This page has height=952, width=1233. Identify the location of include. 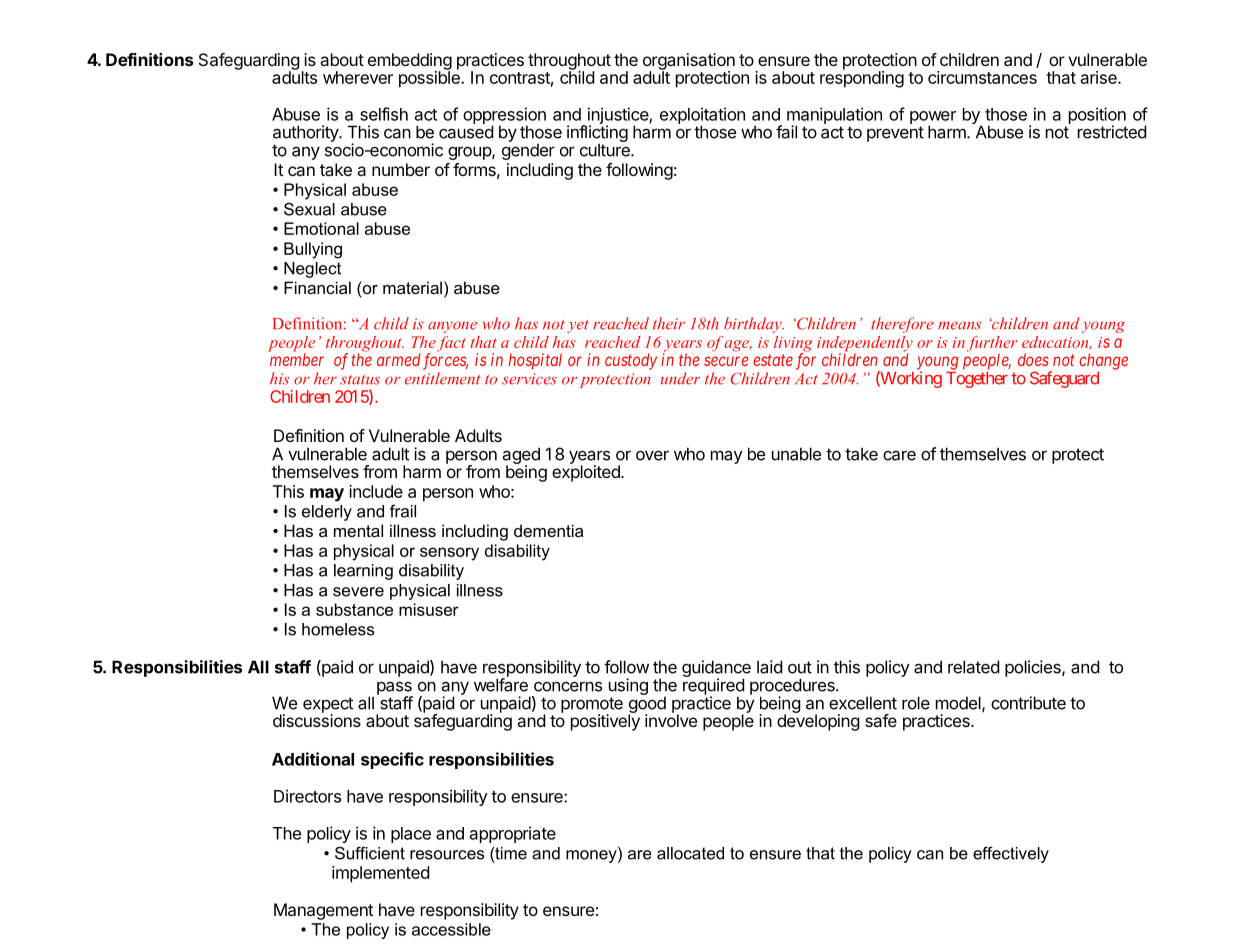
(376, 491).
